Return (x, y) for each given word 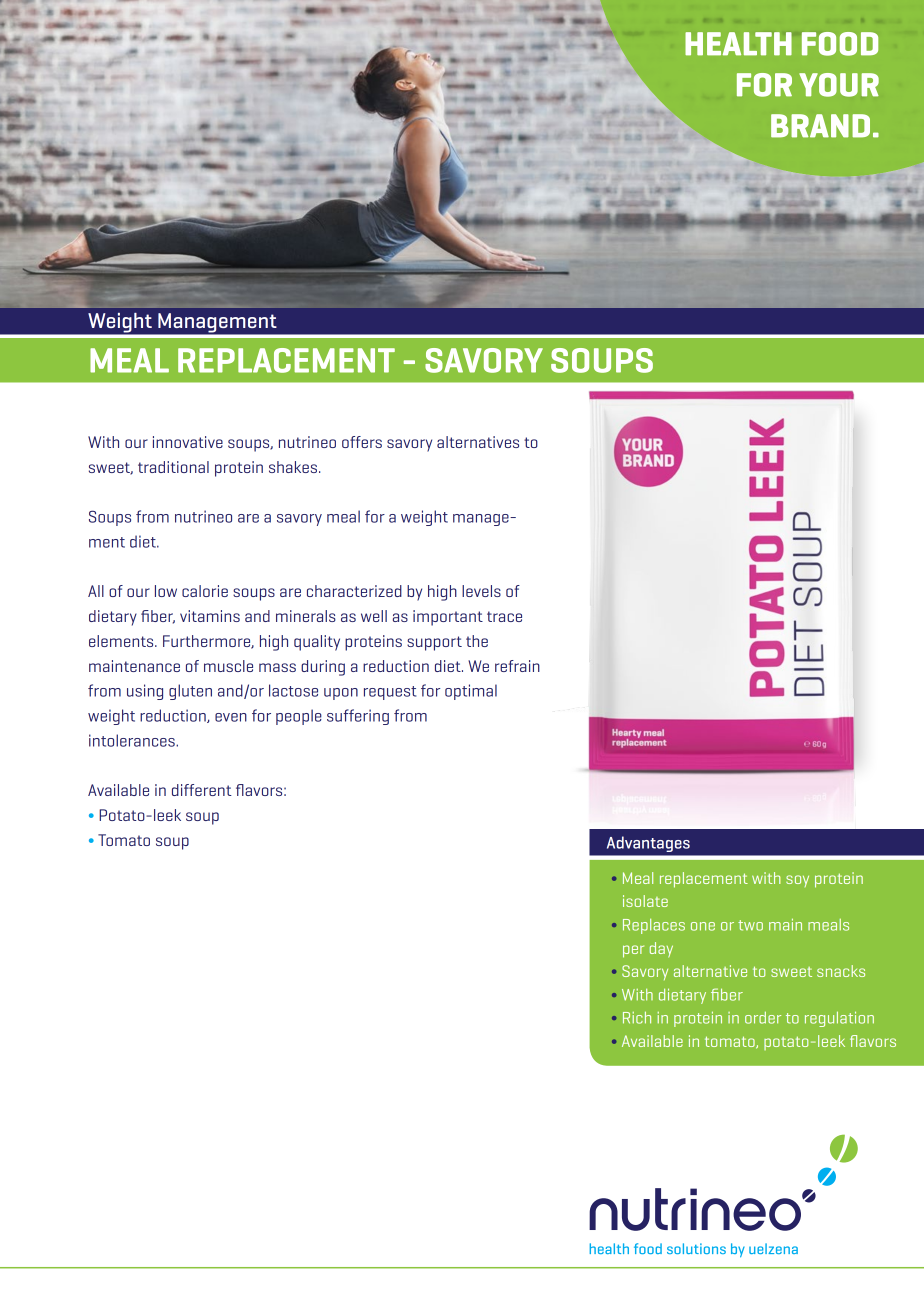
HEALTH (738, 44)
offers (362, 442)
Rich (637, 1018)
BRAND (820, 126)
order (763, 1018)
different (202, 790)
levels (481, 591)
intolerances (133, 740)
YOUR (839, 85)
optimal (471, 692)
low (166, 591)
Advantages (648, 844)
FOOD (840, 44)
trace (504, 616)
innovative (188, 442)
